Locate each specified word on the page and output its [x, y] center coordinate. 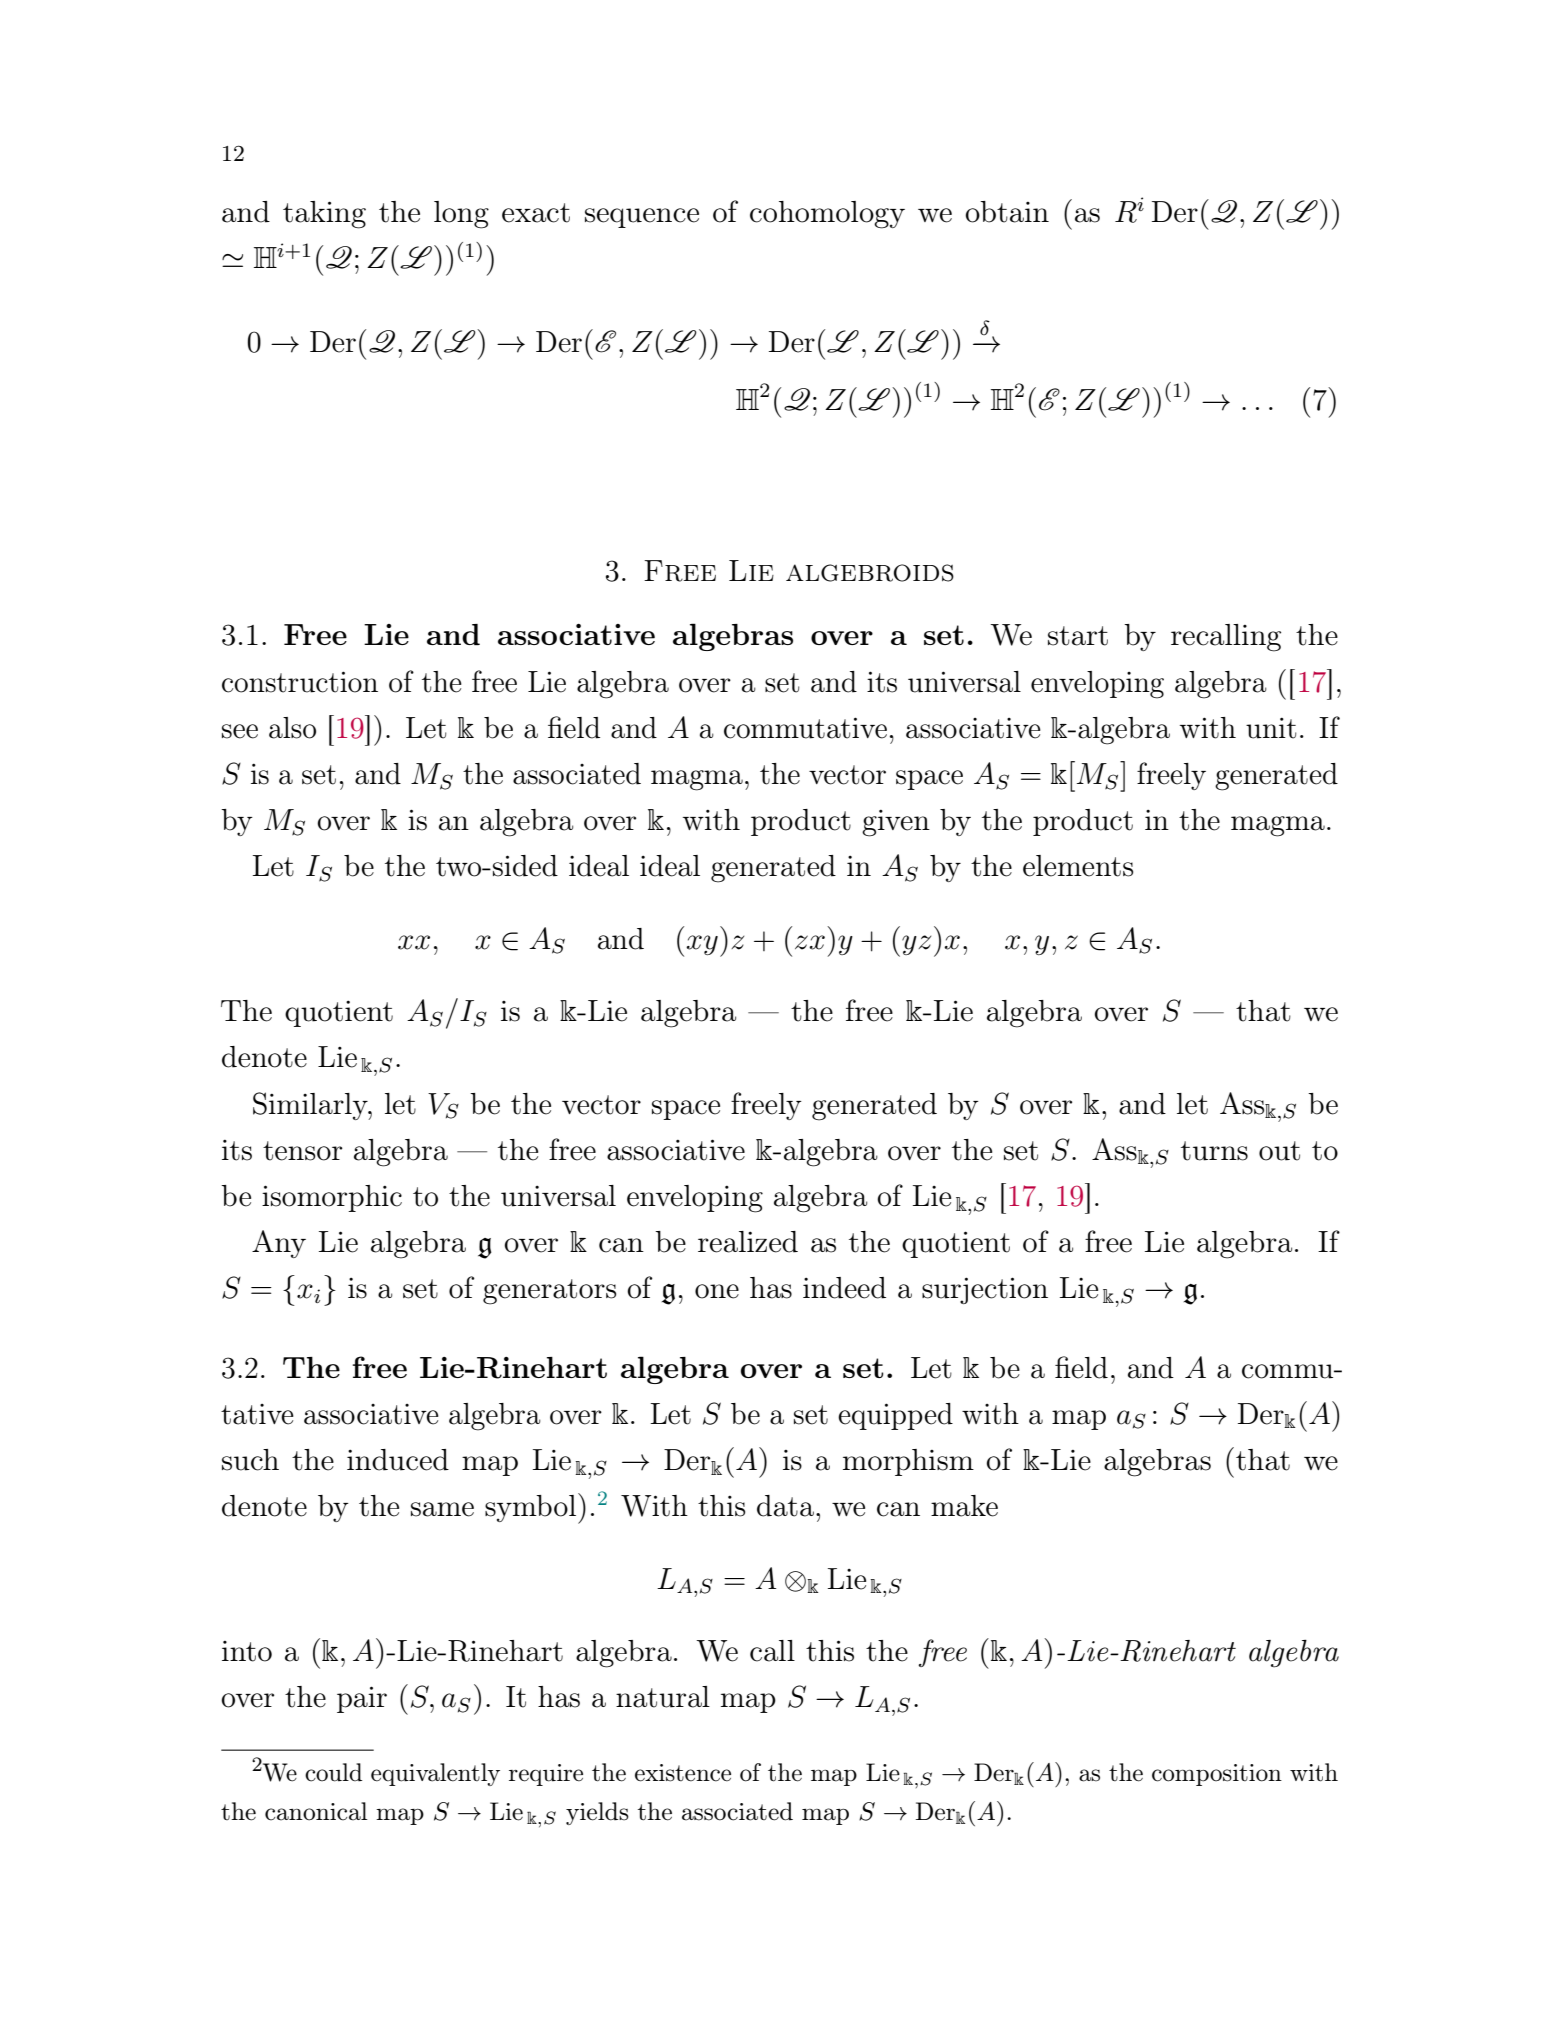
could [333, 1772]
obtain [1007, 212]
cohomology [827, 215]
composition [1217, 1775]
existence [683, 1773]
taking [324, 215]
